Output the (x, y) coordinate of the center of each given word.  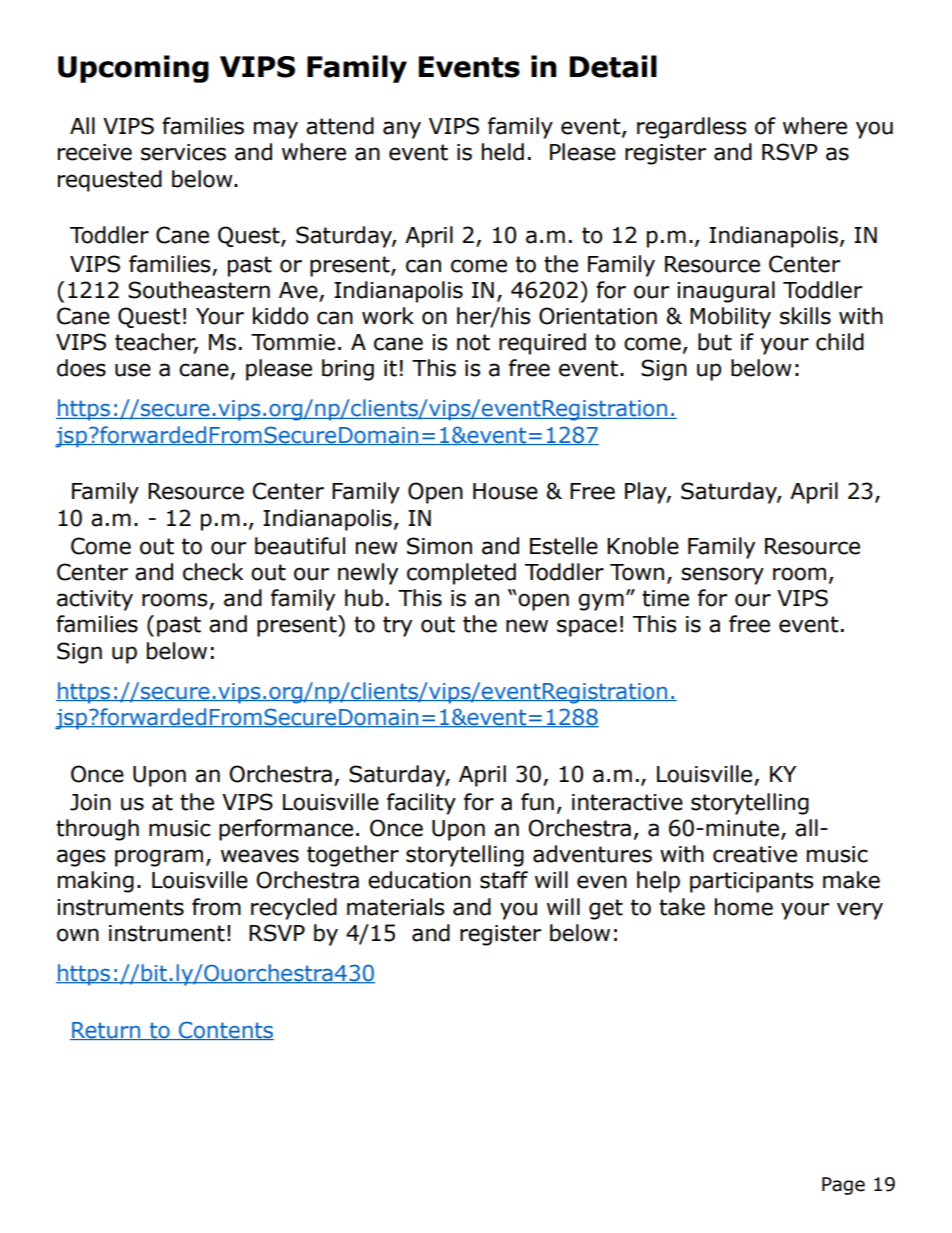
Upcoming (133, 69)
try (397, 626)
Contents (225, 1030)
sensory (722, 576)
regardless (692, 128)
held (503, 152)
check (213, 572)
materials (396, 907)
